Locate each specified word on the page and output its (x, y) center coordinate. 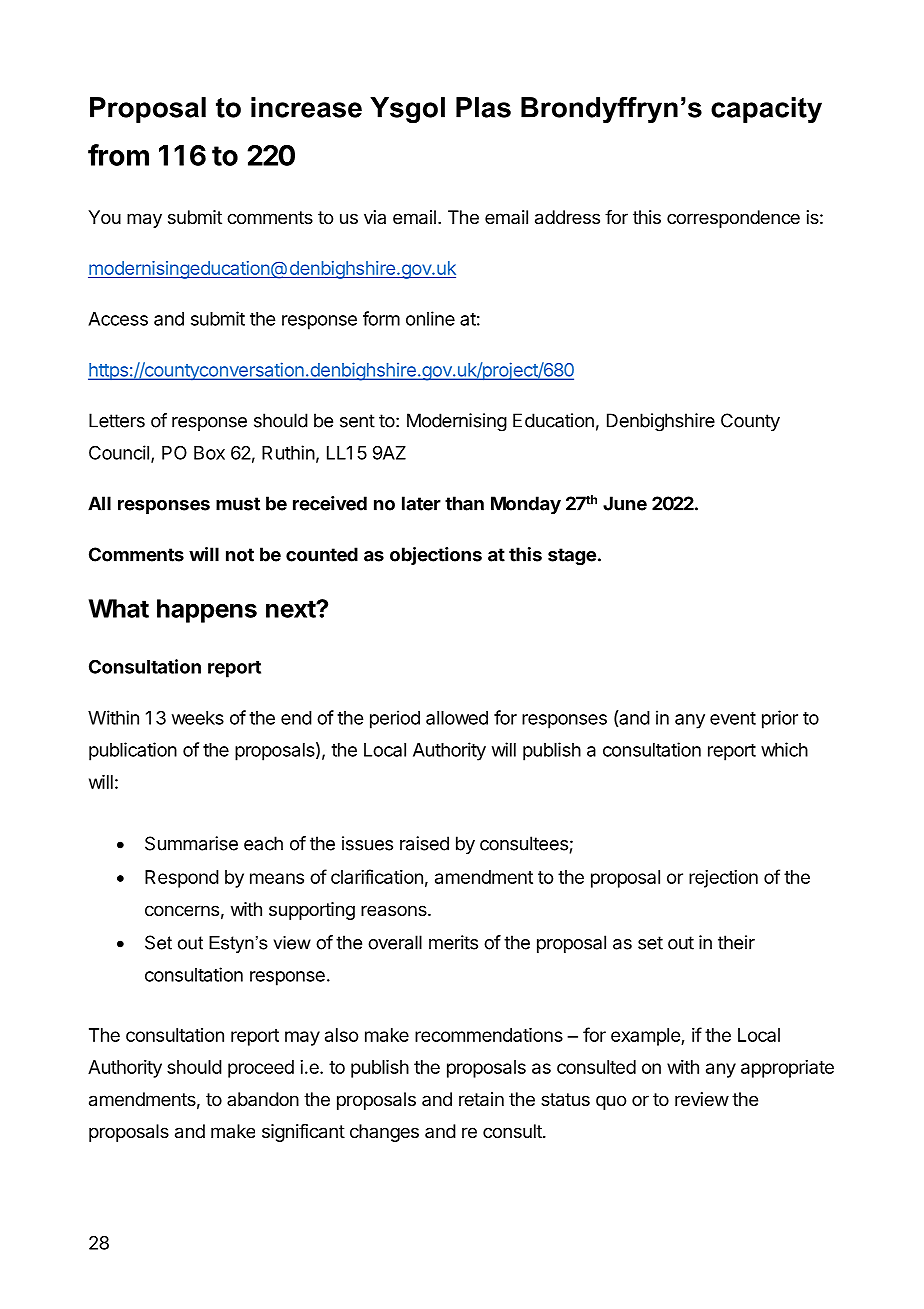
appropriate (787, 1069)
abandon (263, 1099)
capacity (766, 110)
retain (481, 1099)
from (118, 155)
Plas (483, 107)
